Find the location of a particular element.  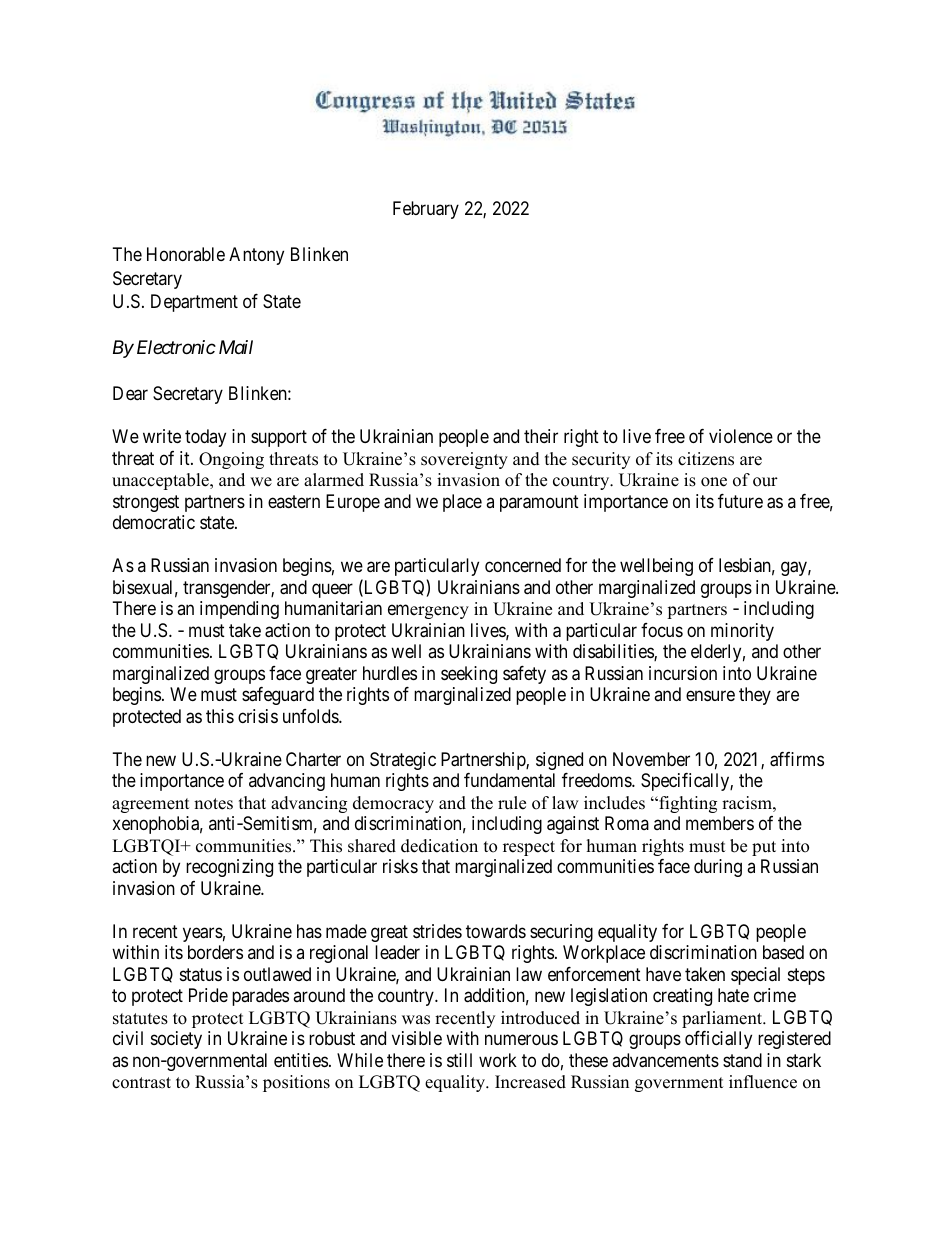

February is located at coordinates (426, 210).
